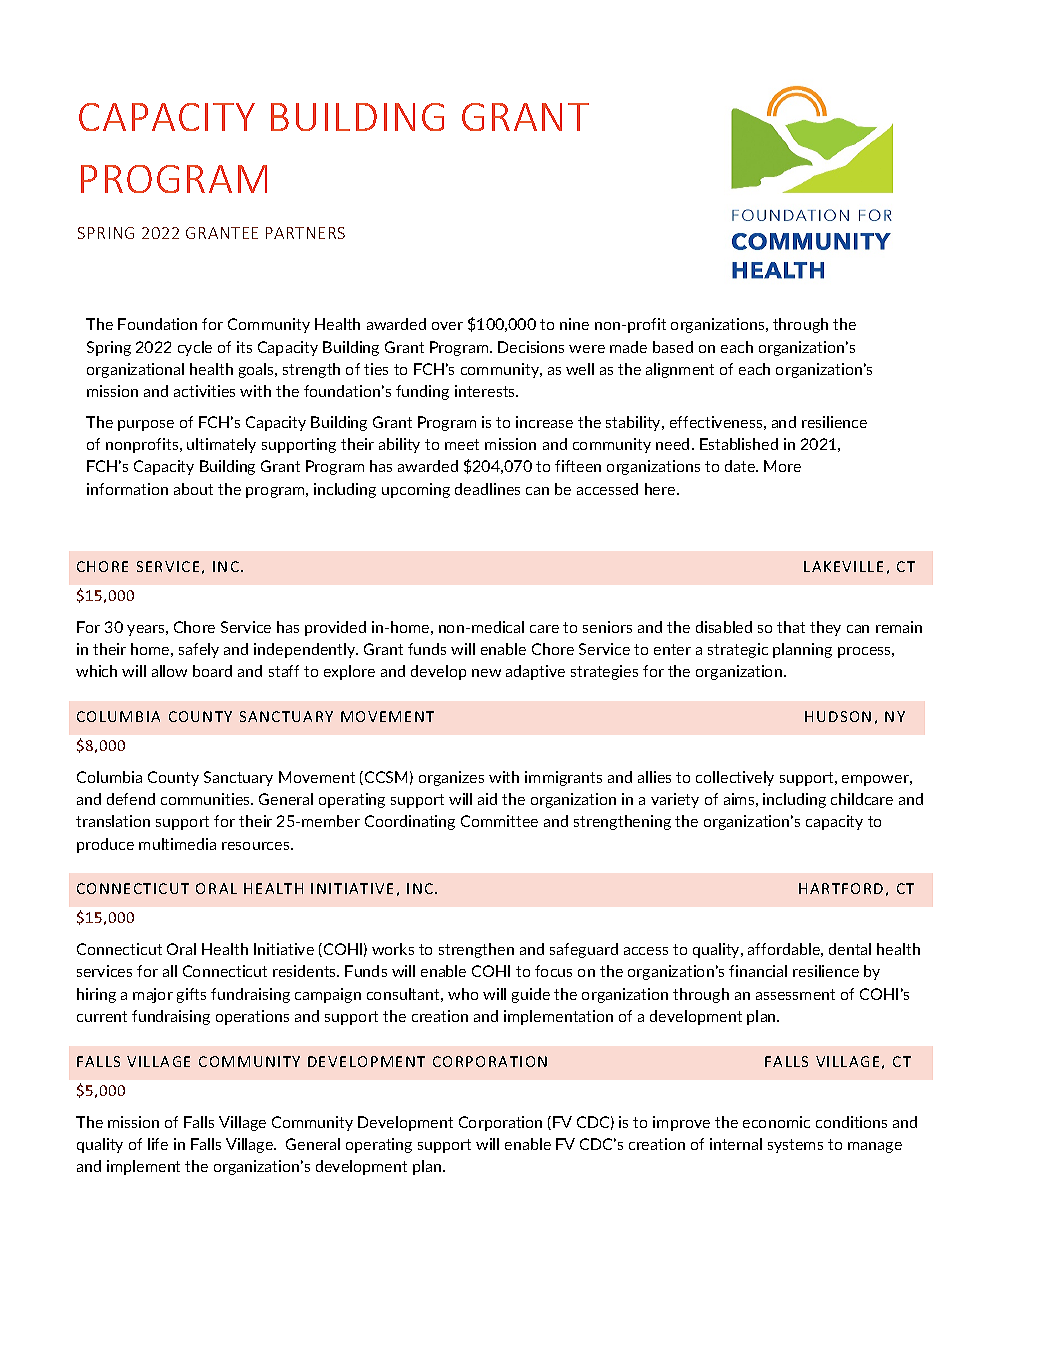 The height and width of the page is (1346, 1040). Describe the element at coordinates (158, 1144) in the page. I see `life` at that location.
